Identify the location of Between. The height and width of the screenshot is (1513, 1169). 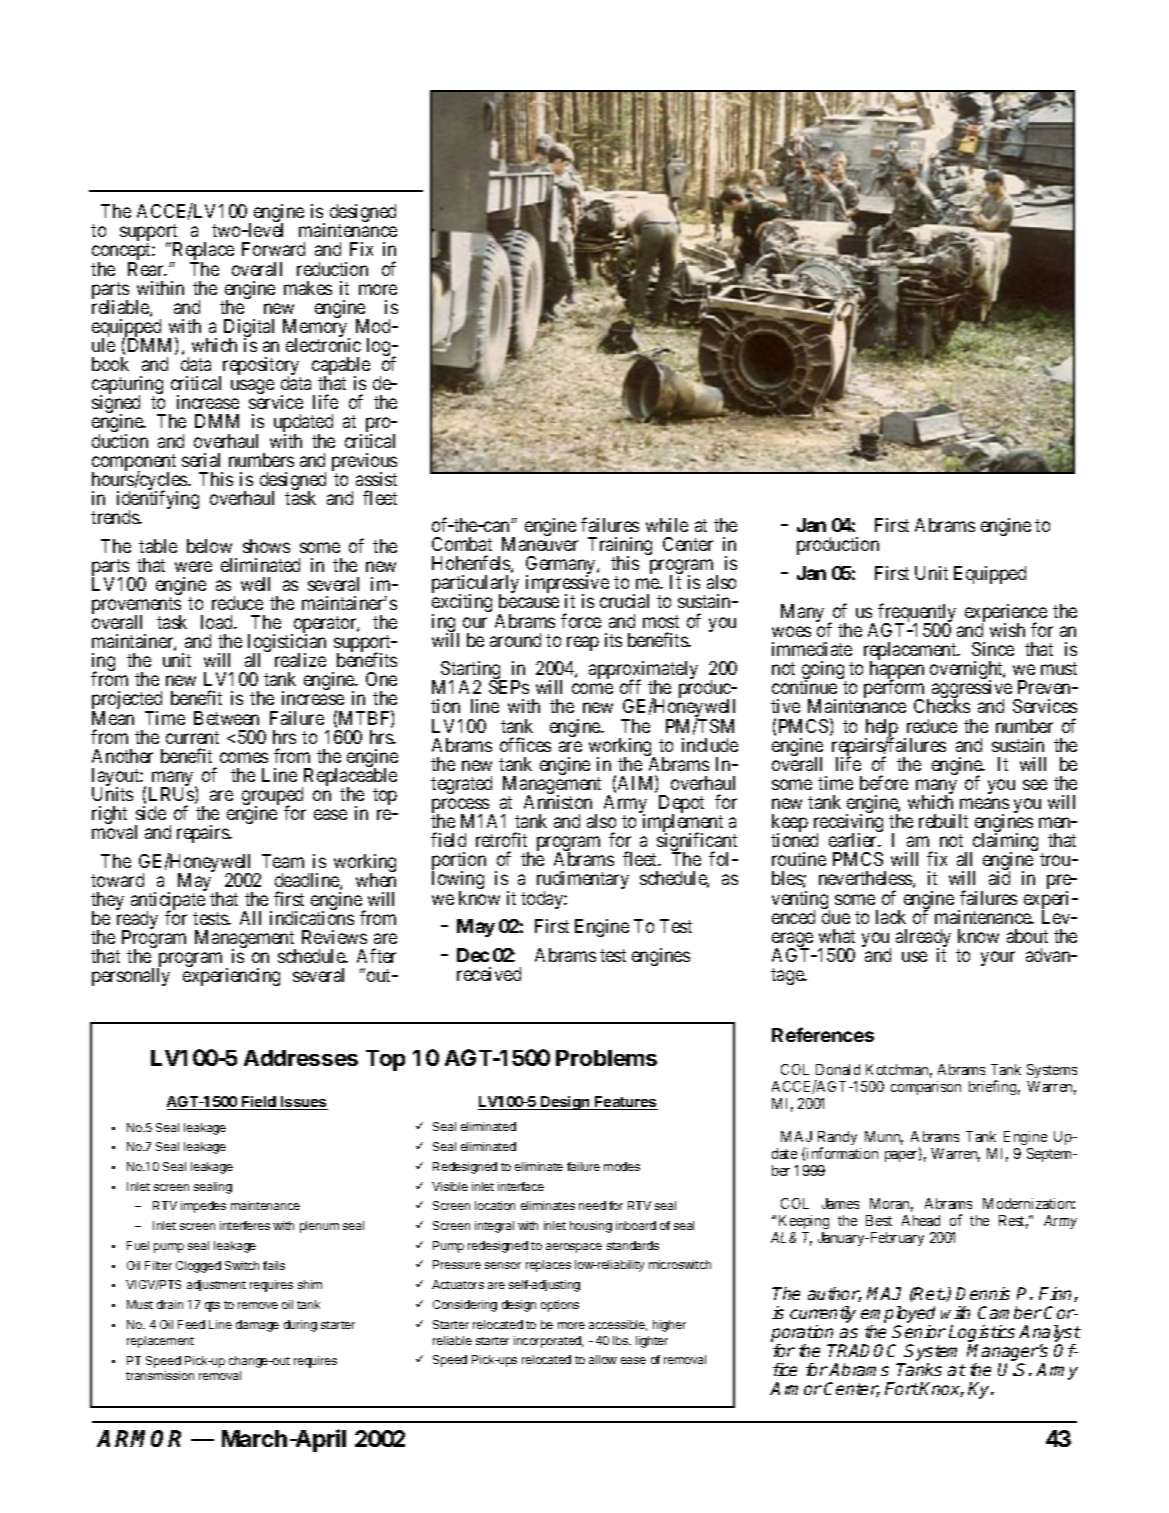
(226, 718).
